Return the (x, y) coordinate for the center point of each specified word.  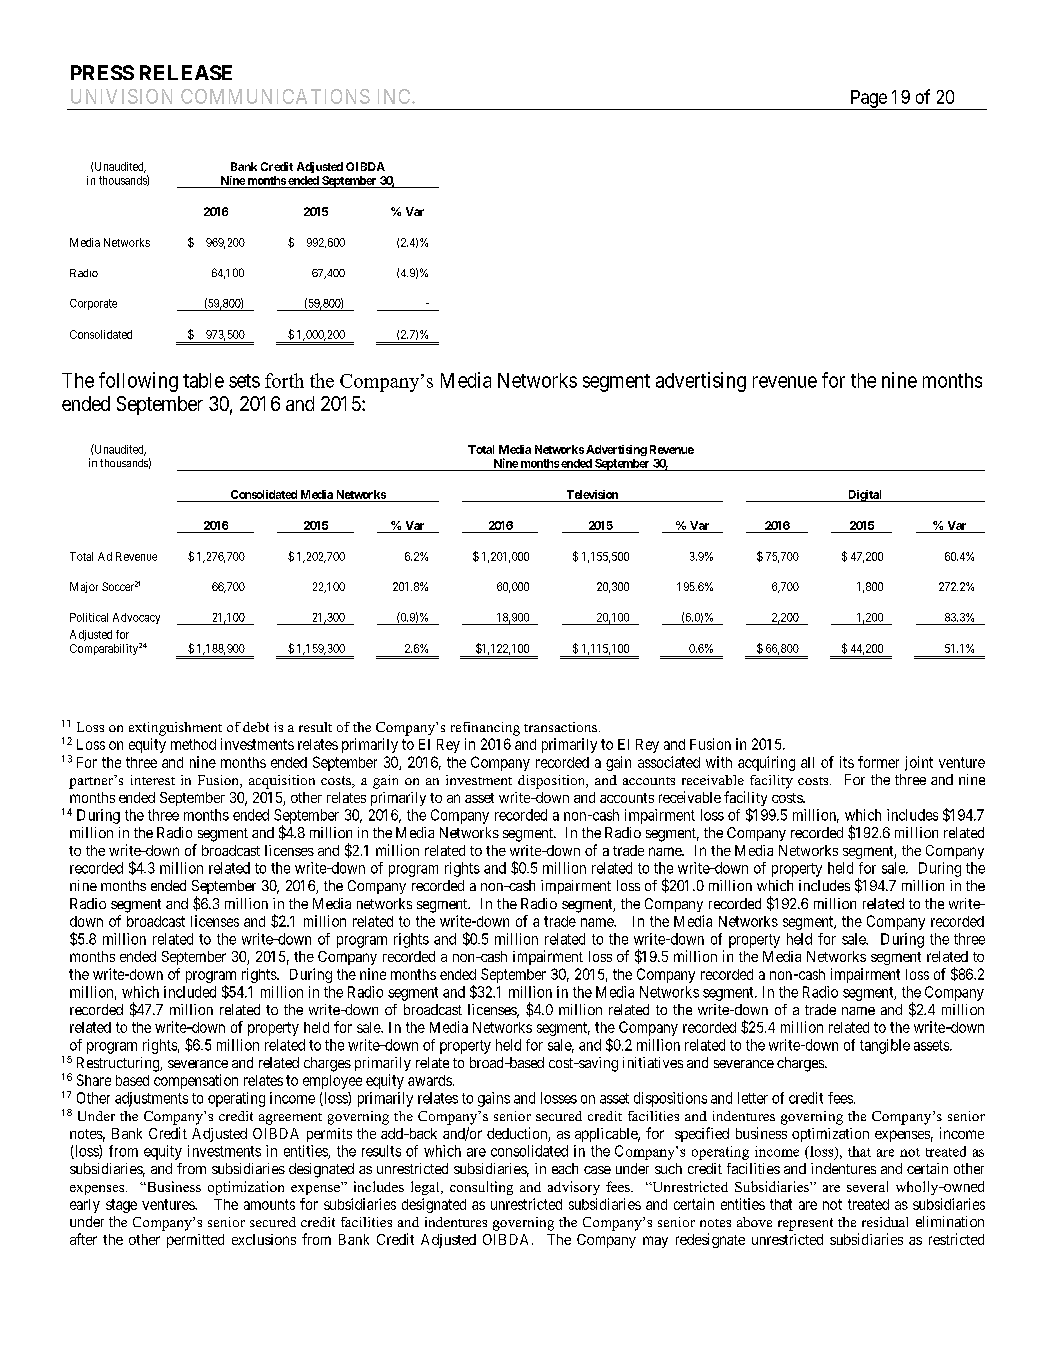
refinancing (485, 729)
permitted (195, 1241)
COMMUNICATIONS (275, 96)
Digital (865, 496)
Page (868, 100)
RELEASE (186, 72)
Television (592, 494)
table (203, 380)
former (878, 762)
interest (153, 780)
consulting (481, 1188)
